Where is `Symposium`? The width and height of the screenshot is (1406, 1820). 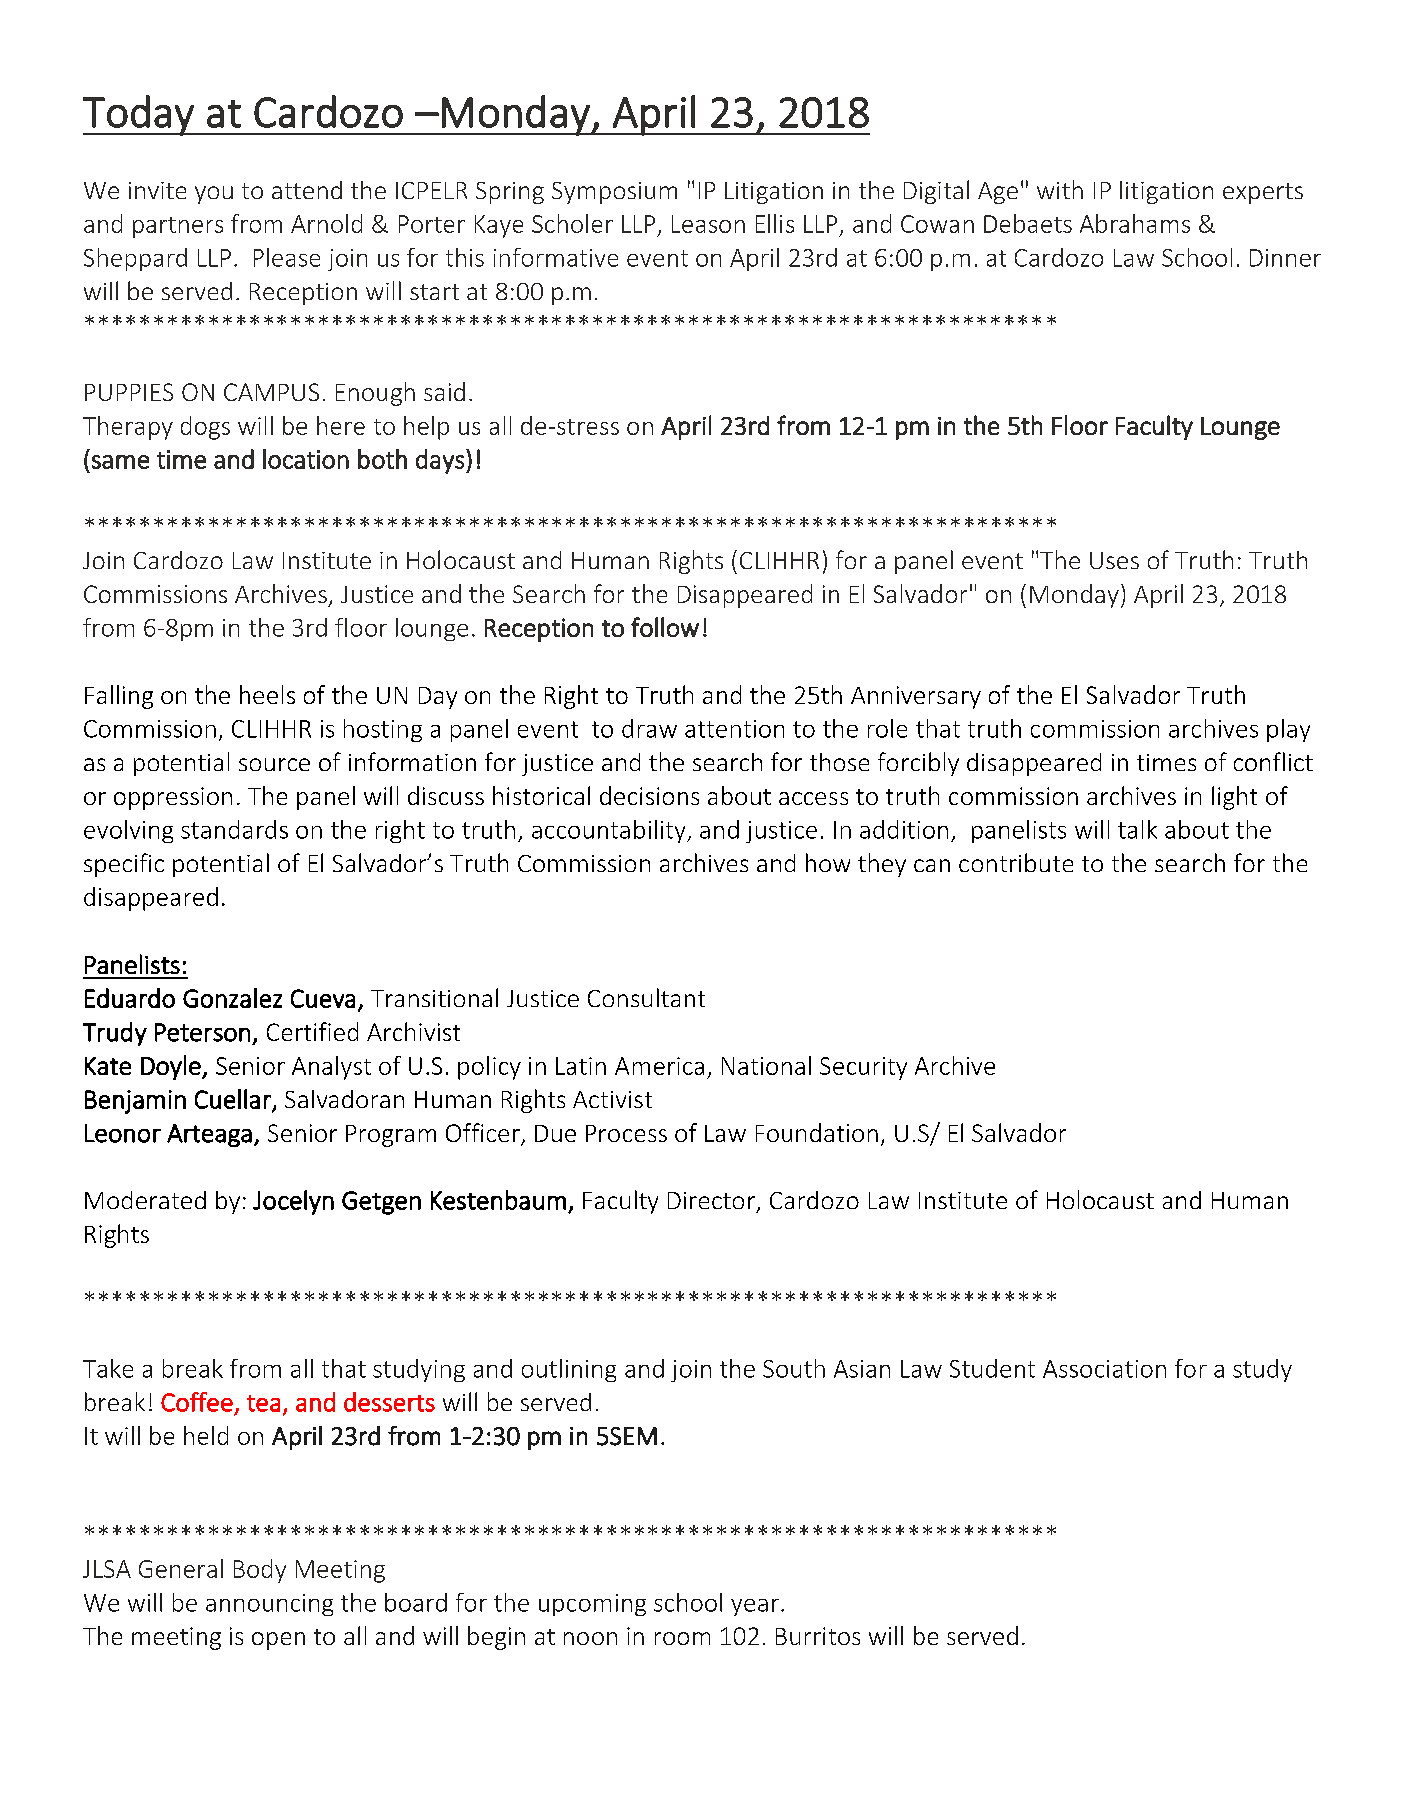
Symposium is located at coordinates (614, 193).
